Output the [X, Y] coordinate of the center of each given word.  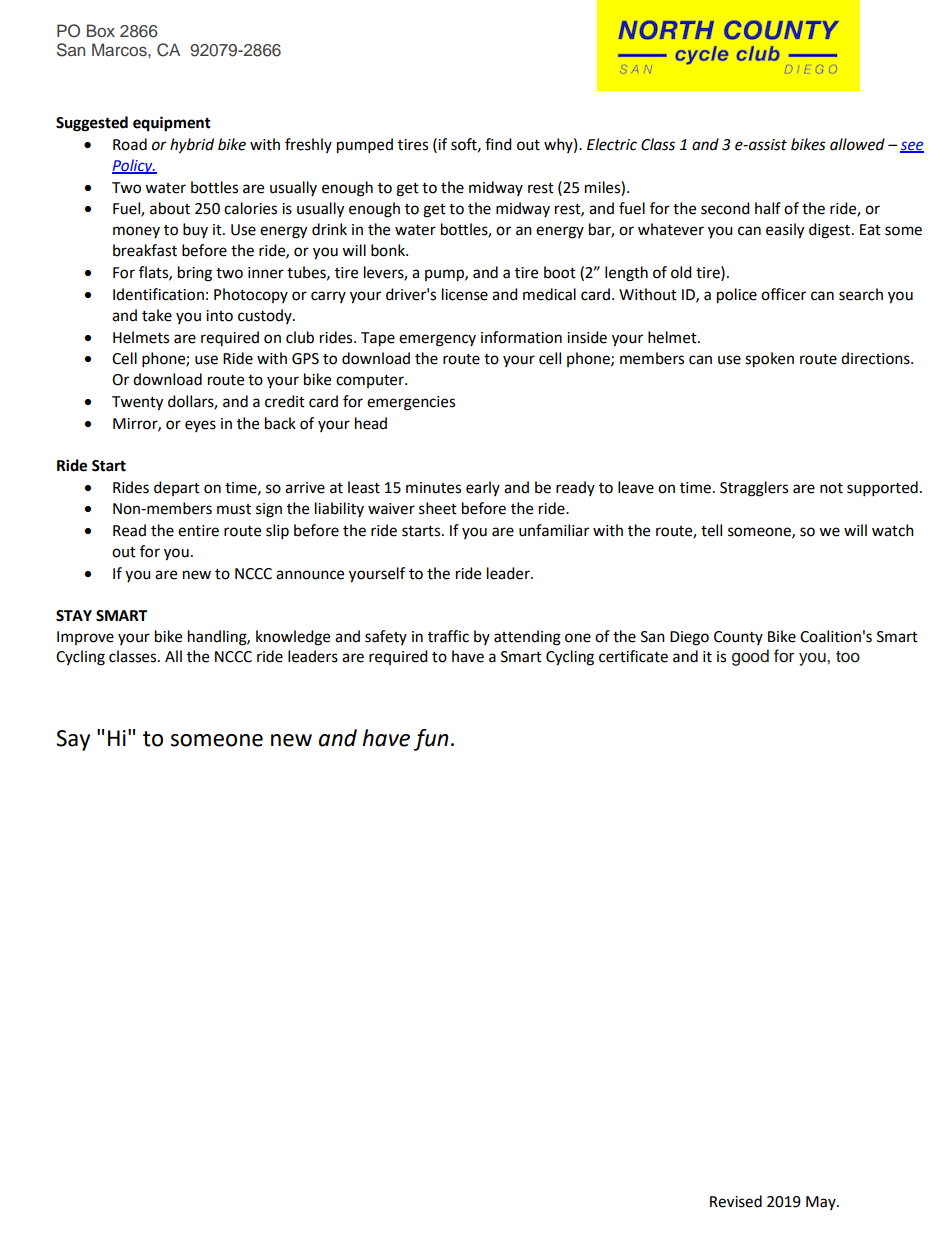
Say [73, 740]
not [831, 488]
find [498, 144]
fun [431, 740]
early [483, 488]
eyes [200, 426]
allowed [857, 144]
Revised [736, 1201]
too [848, 657]
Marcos [120, 49]
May [822, 1203]
